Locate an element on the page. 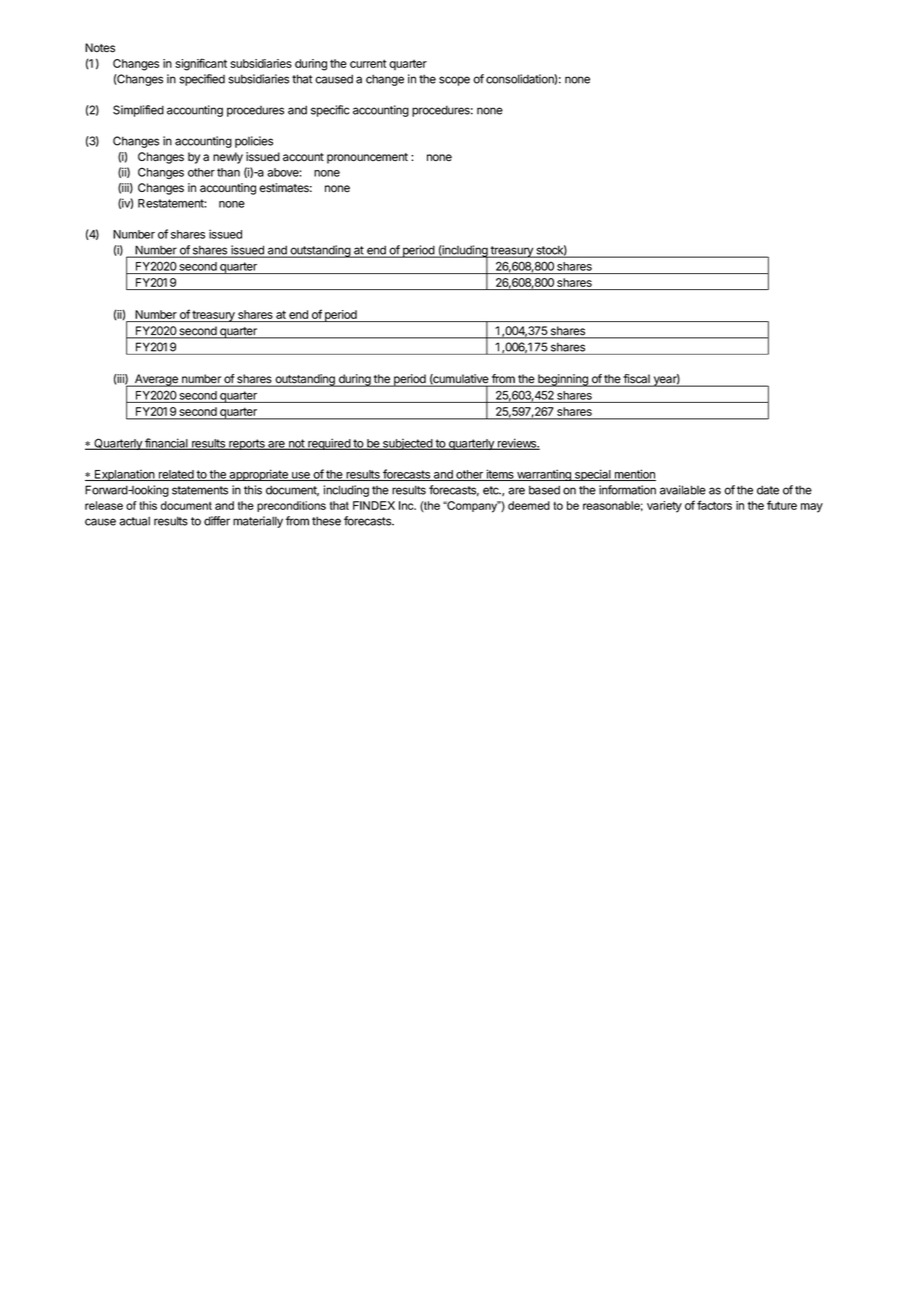  current is located at coordinates (368, 63).
